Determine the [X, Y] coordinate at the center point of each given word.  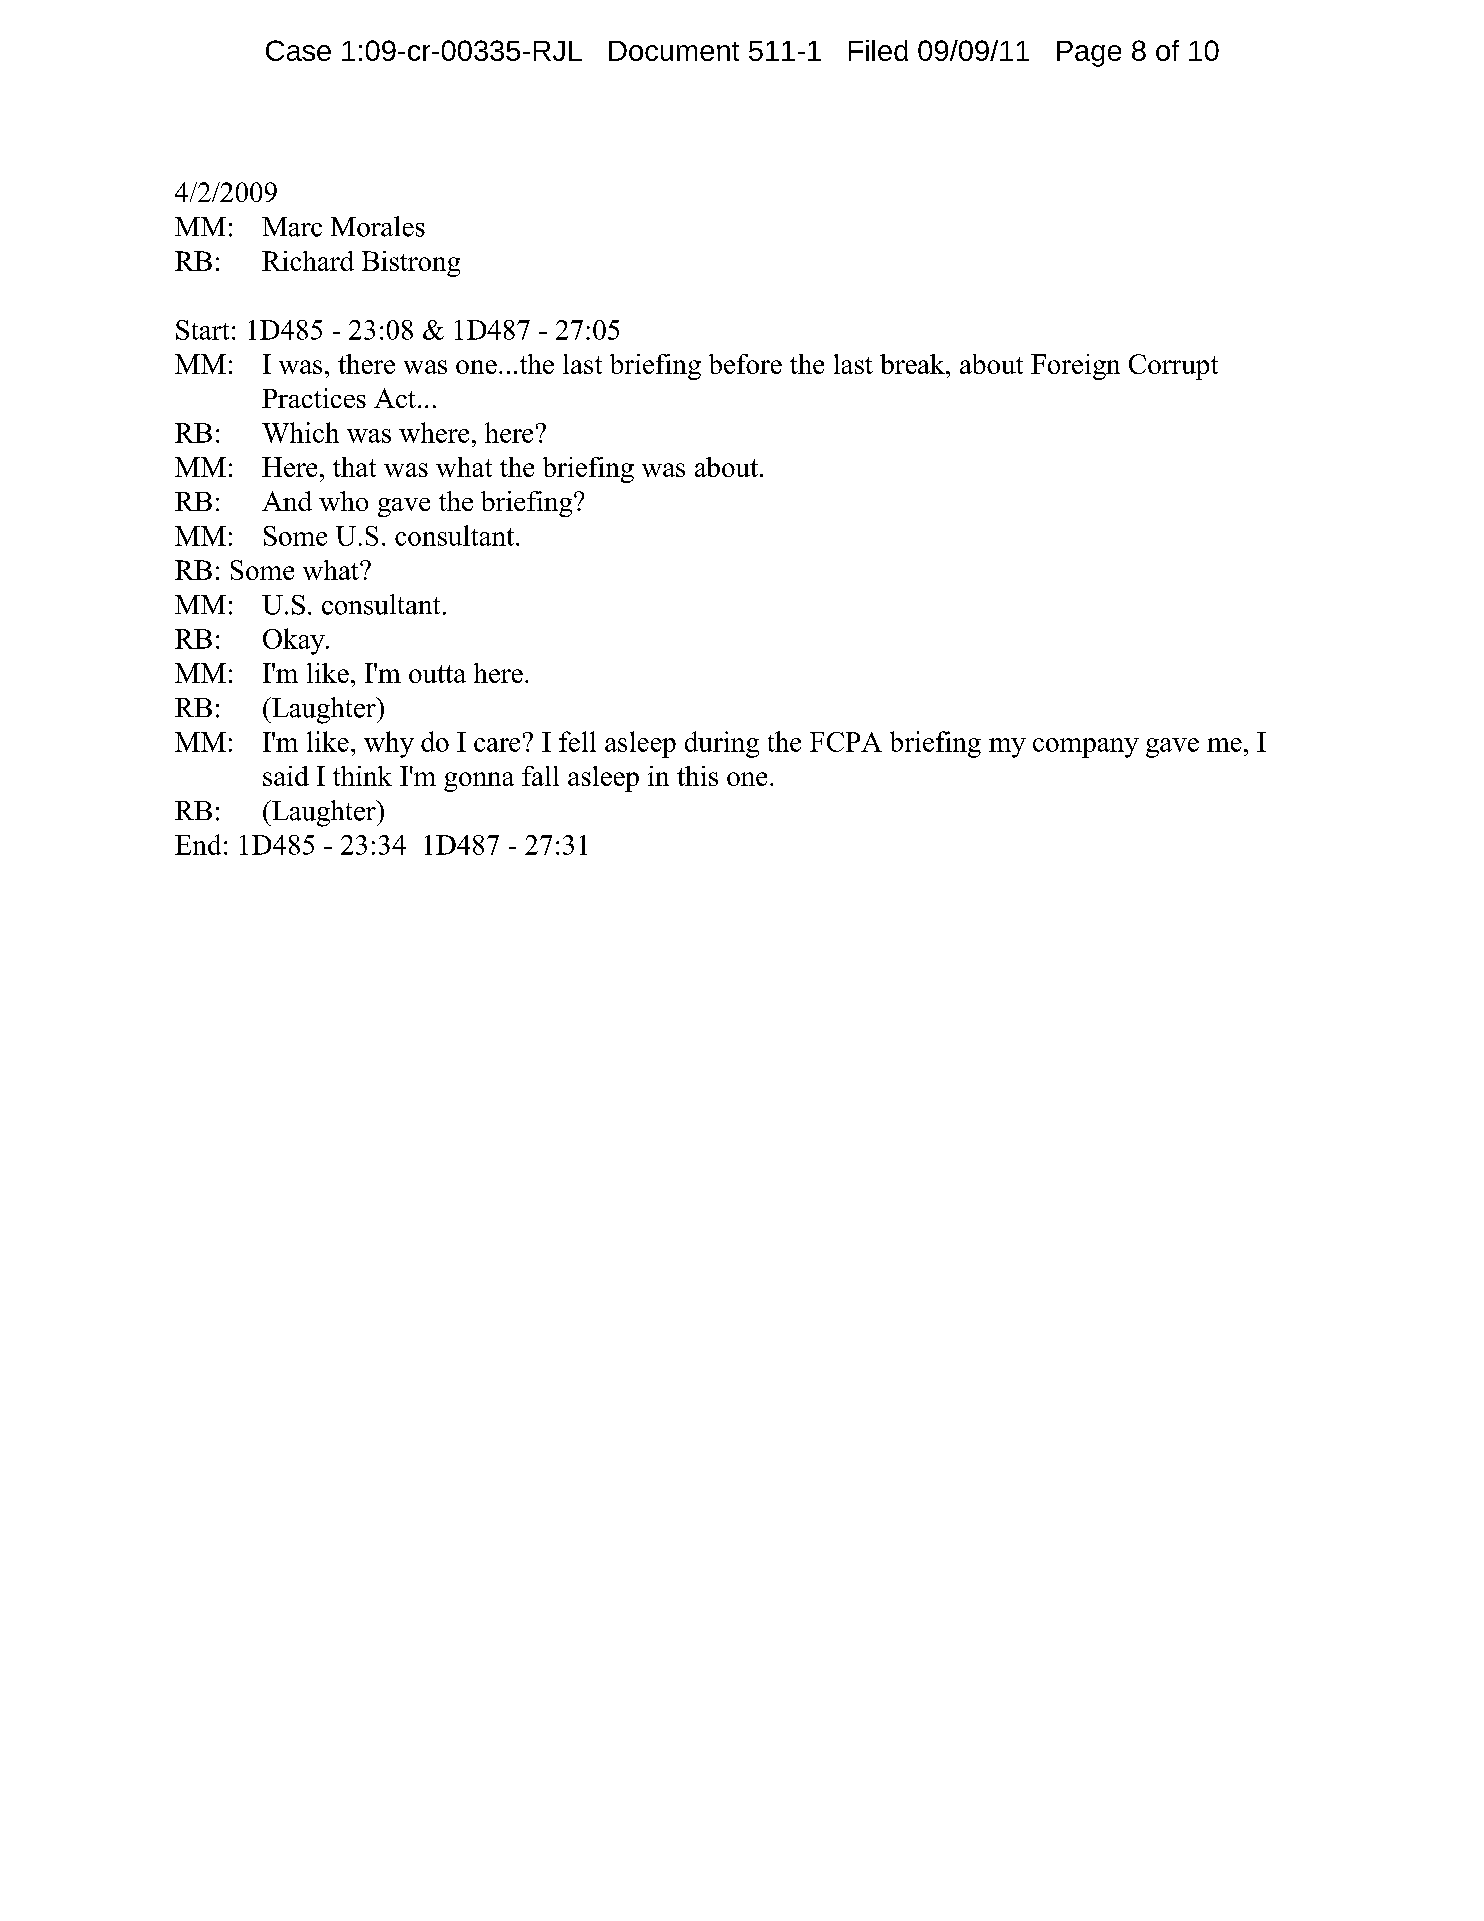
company [1086, 748]
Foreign [1075, 367]
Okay [295, 641]
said [286, 776]
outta [437, 674]
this [697, 776]
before [745, 364]
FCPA [846, 742]
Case [298, 50]
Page [1089, 54]
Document [674, 51]
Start [202, 330]
